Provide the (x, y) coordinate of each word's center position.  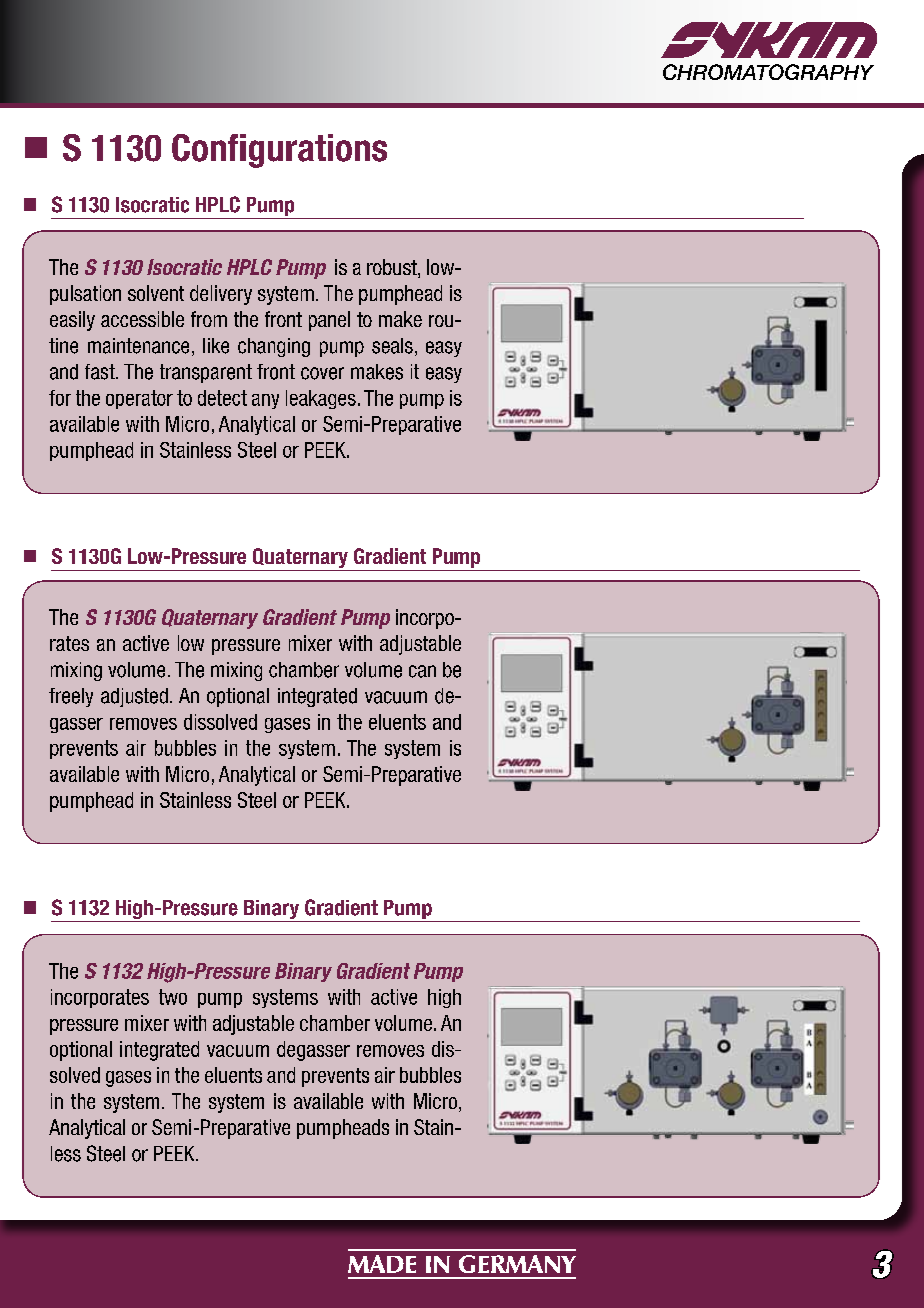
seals (392, 346)
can (422, 671)
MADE (382, 1264)
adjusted (134, 697)
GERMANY (517, 1264)
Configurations (279, 151)
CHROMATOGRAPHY (768, 72)
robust (393, 268)
